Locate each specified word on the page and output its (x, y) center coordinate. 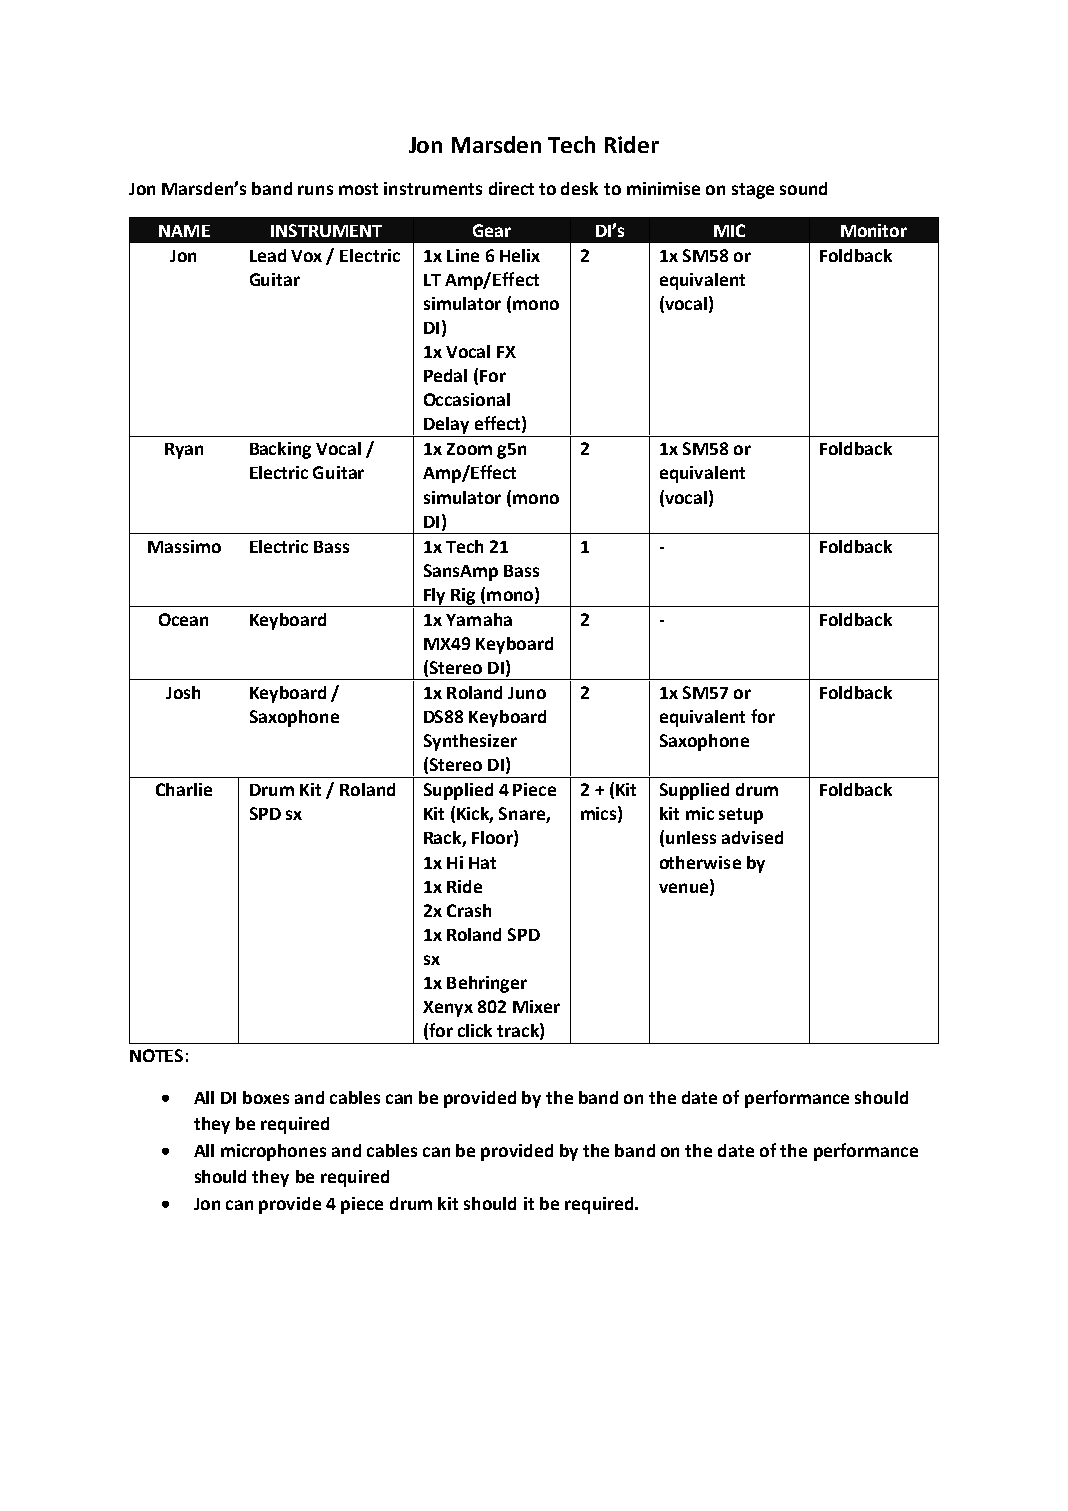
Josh (183, 692)
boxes (266, 1097)
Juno (527, 693)
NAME (184, 231)
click (475, 1030)
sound (803, 188)
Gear (492, 230)
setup (741, 816)
